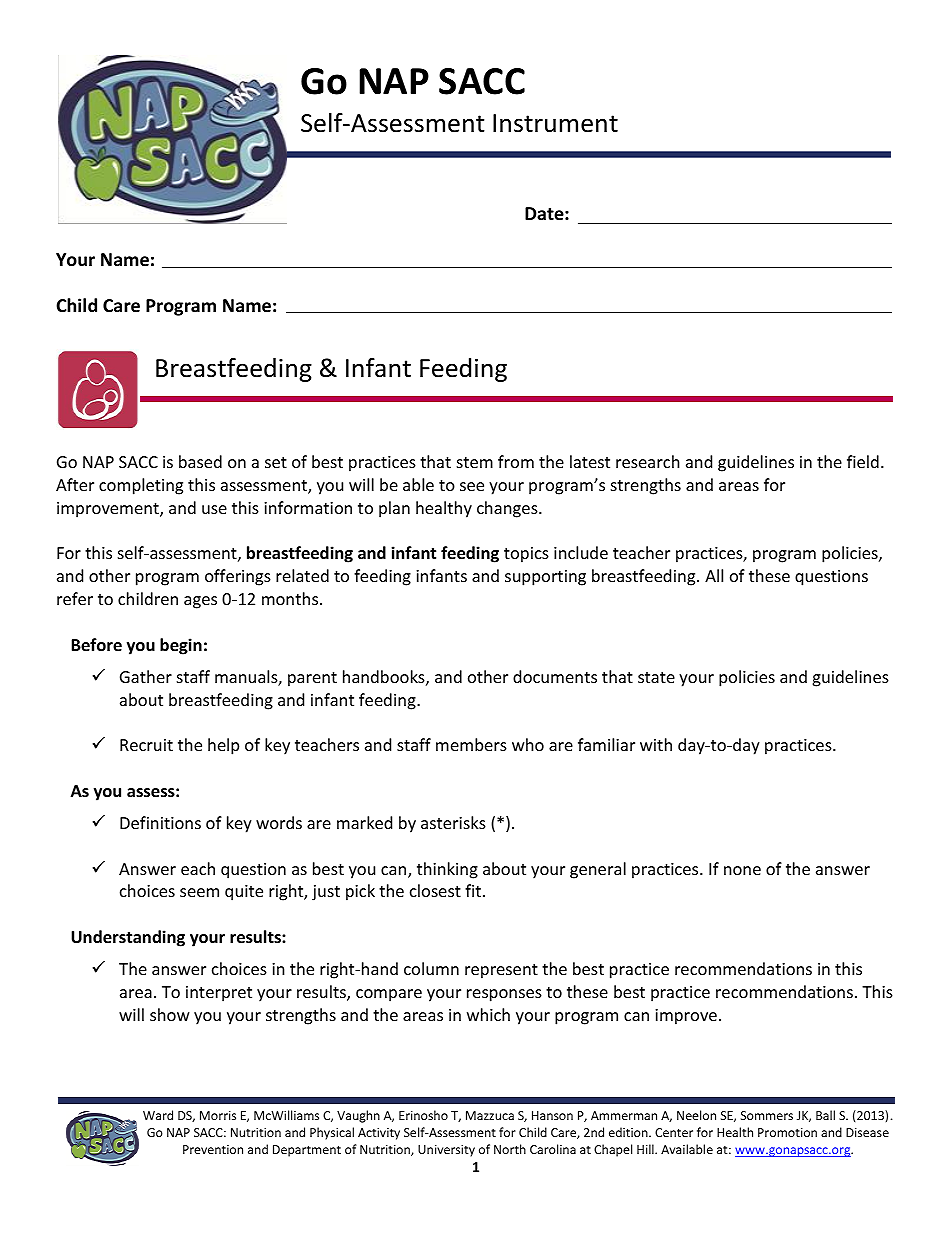 The image size is (952, 1233). I want to click on Sommers, so click(767, 1115).
